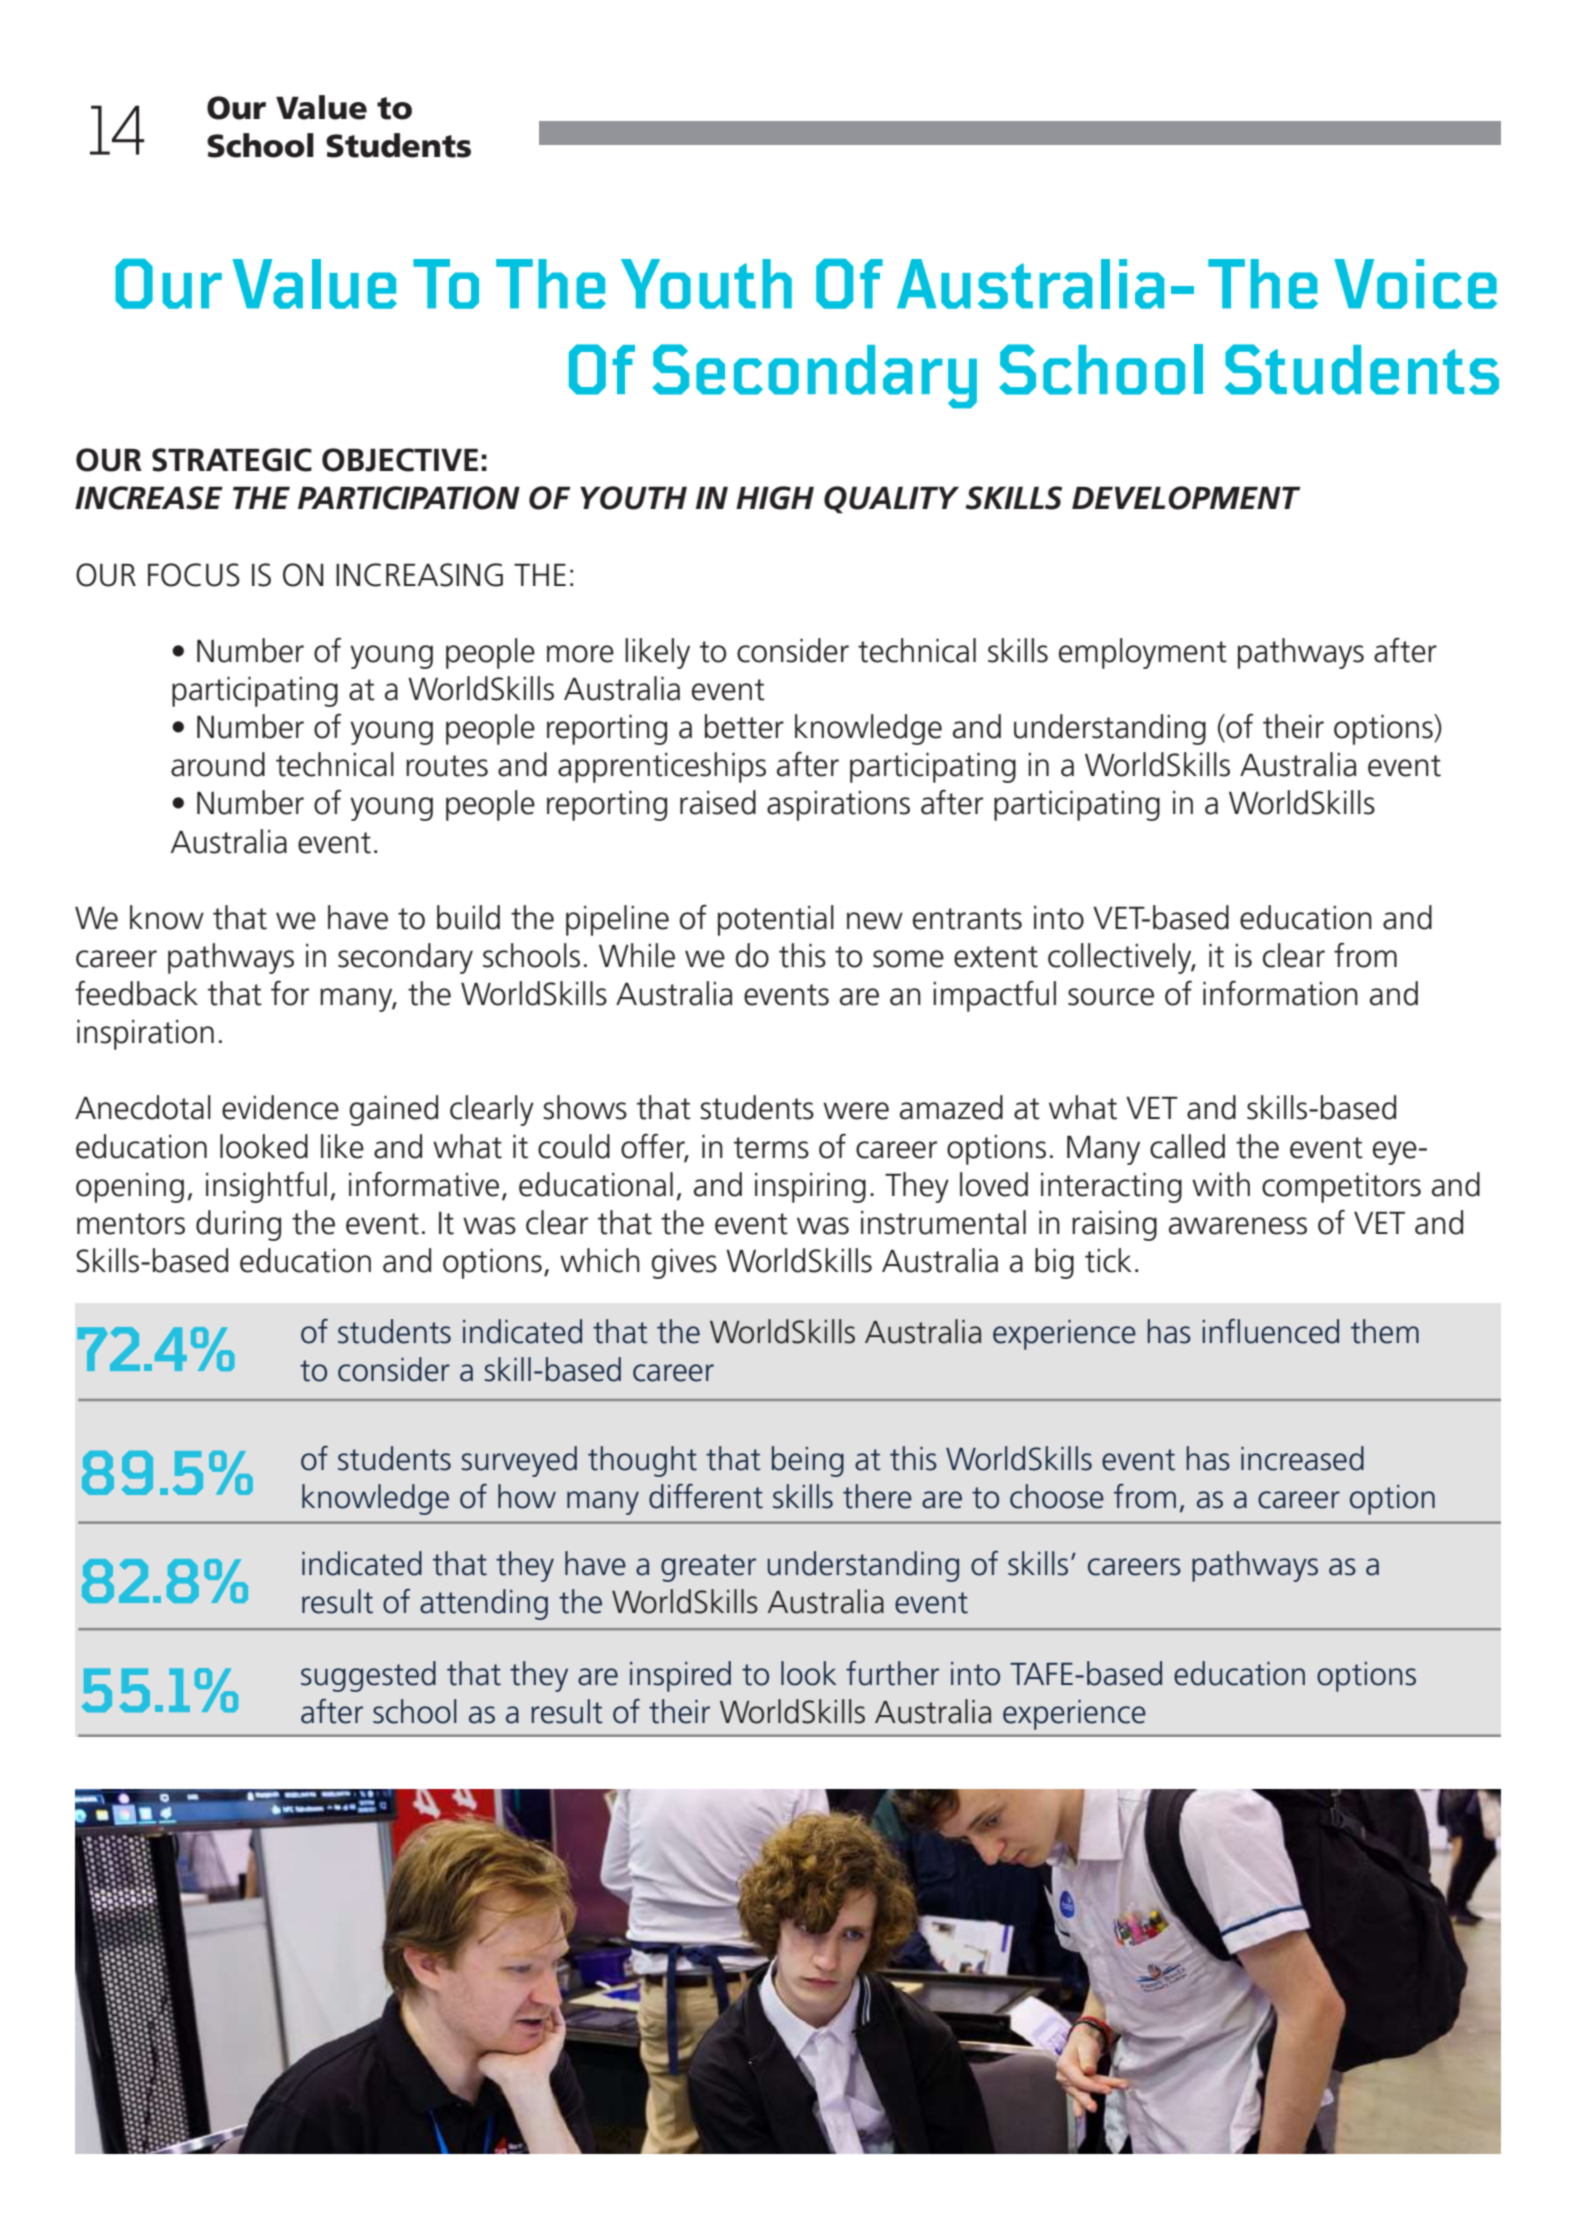 The image size is (1576, 2229). I want to click on suggested, so click(368, 1676).
